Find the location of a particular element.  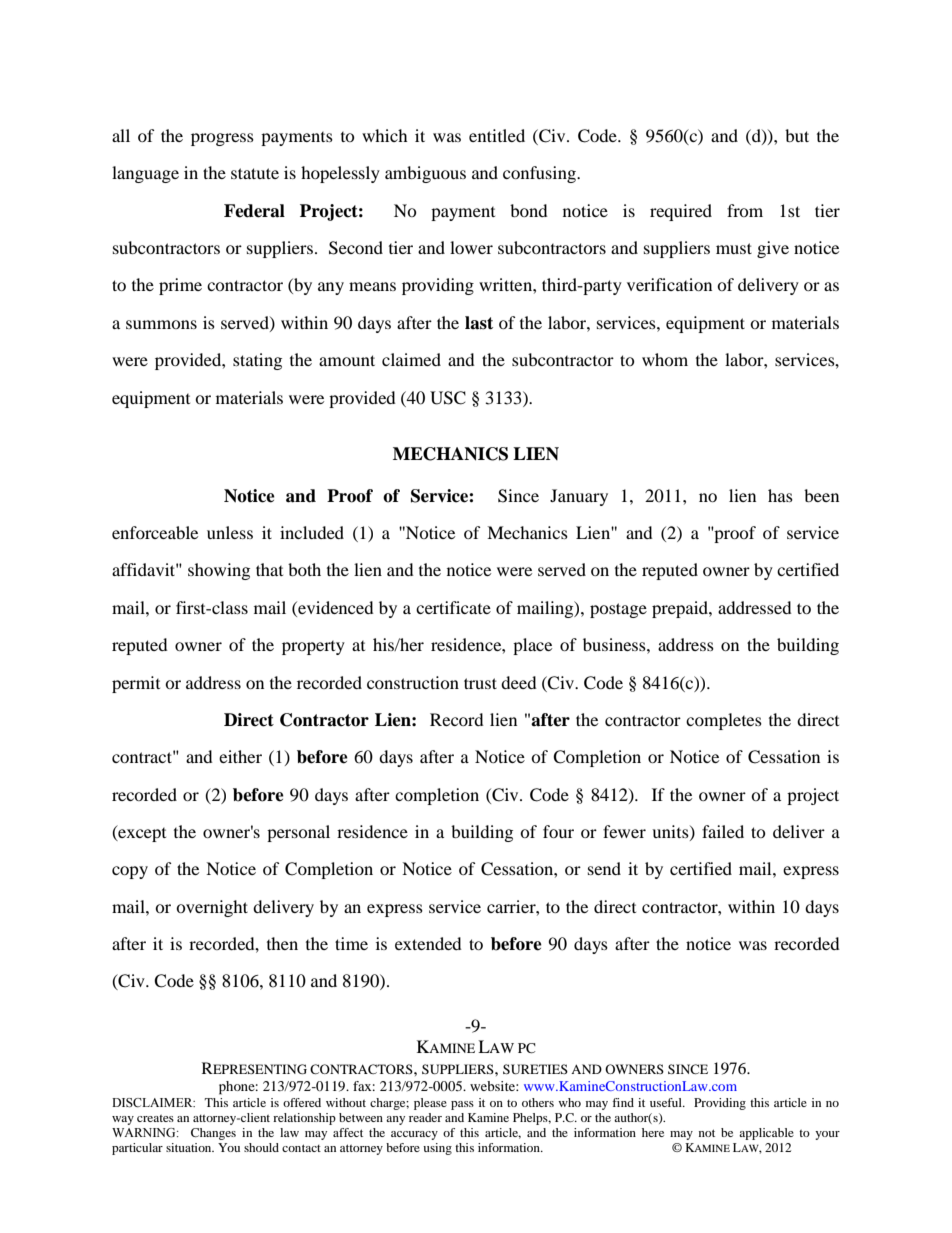

entitled is located at coordinates (497, 135).
